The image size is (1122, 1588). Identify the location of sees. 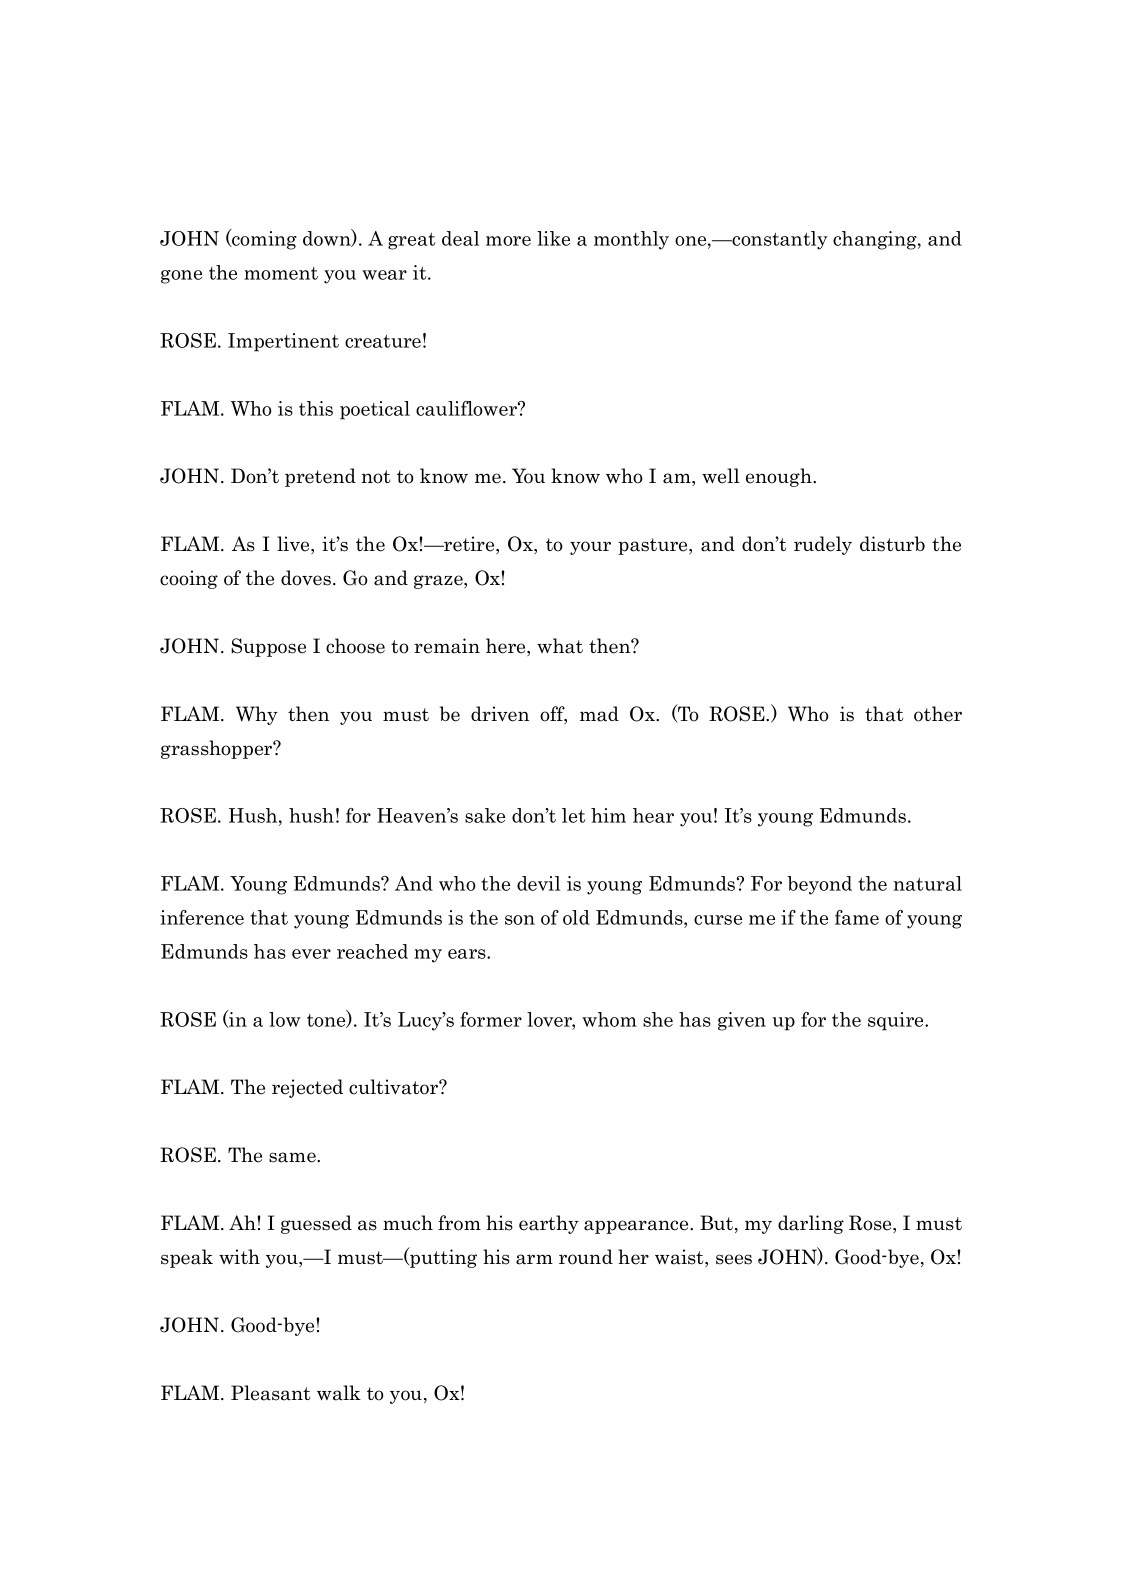
(734, 1259).
